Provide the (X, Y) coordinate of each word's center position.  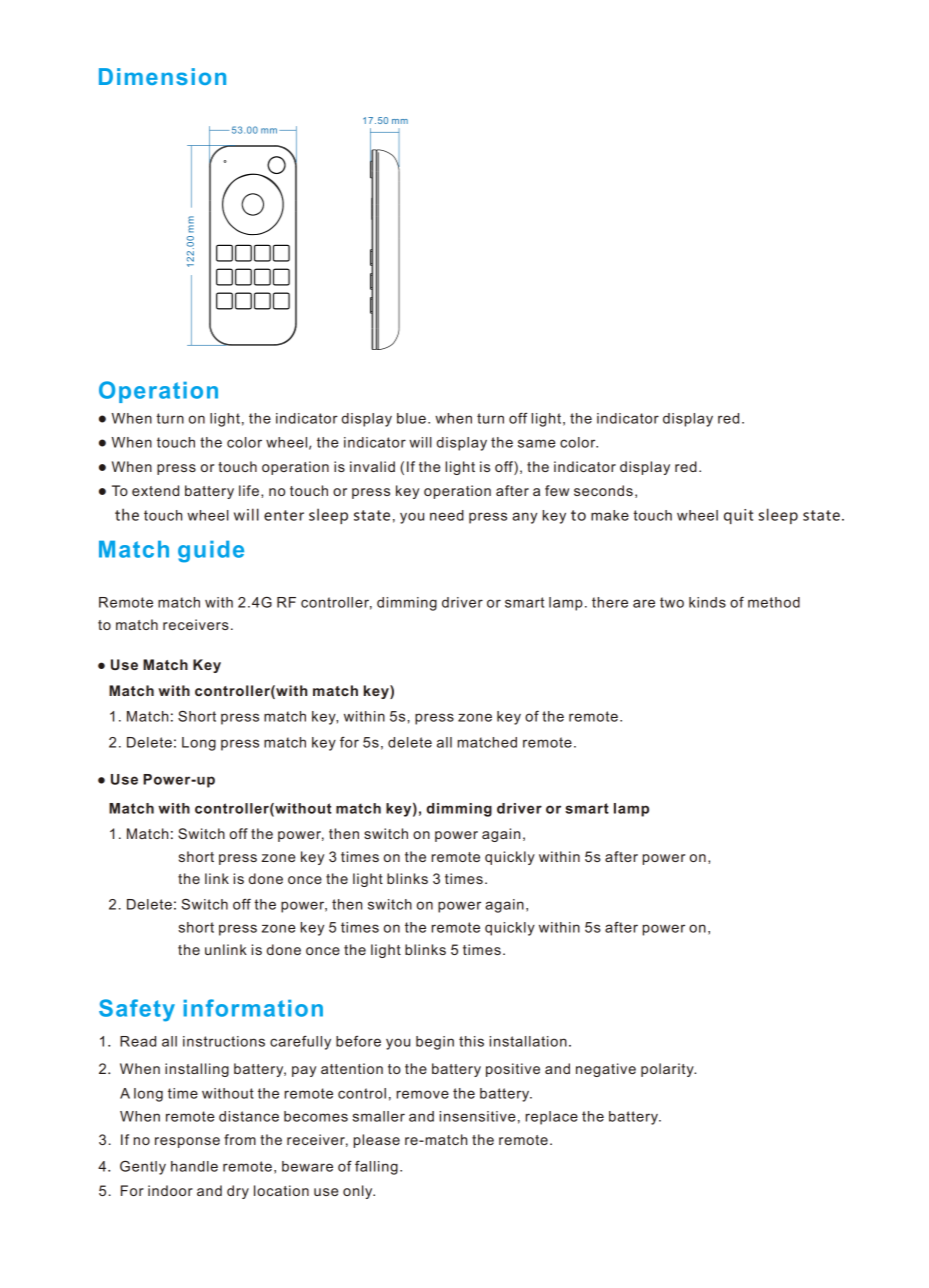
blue (411, 418)
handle (194, 1166)
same (537, 443)
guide (211, 552)
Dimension (162, 76)
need (447, 515)
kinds (707, 602)
